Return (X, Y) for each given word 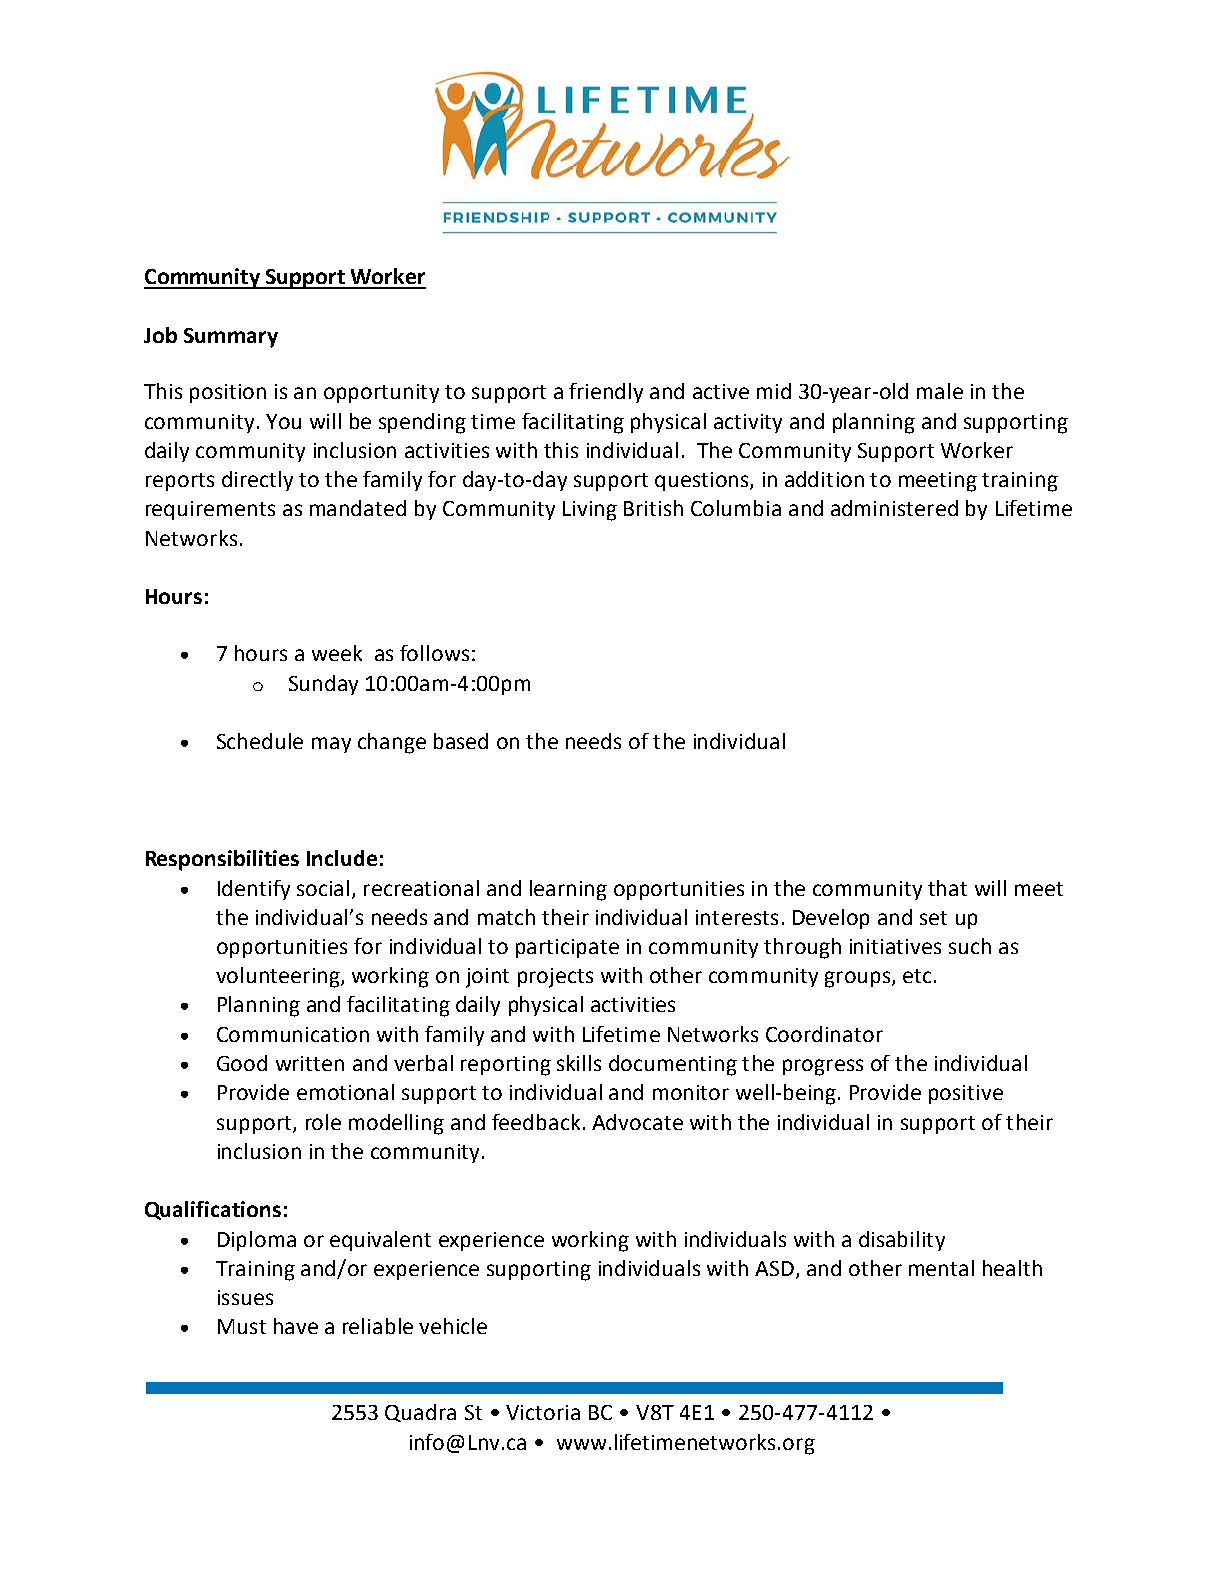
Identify (254, 890)
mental (941, 1268)
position (228, 393)
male (940, 391)
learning (568, 890)
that (947, 888)
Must (242, 1326)
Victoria (543, 1412)
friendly (606, 393)
